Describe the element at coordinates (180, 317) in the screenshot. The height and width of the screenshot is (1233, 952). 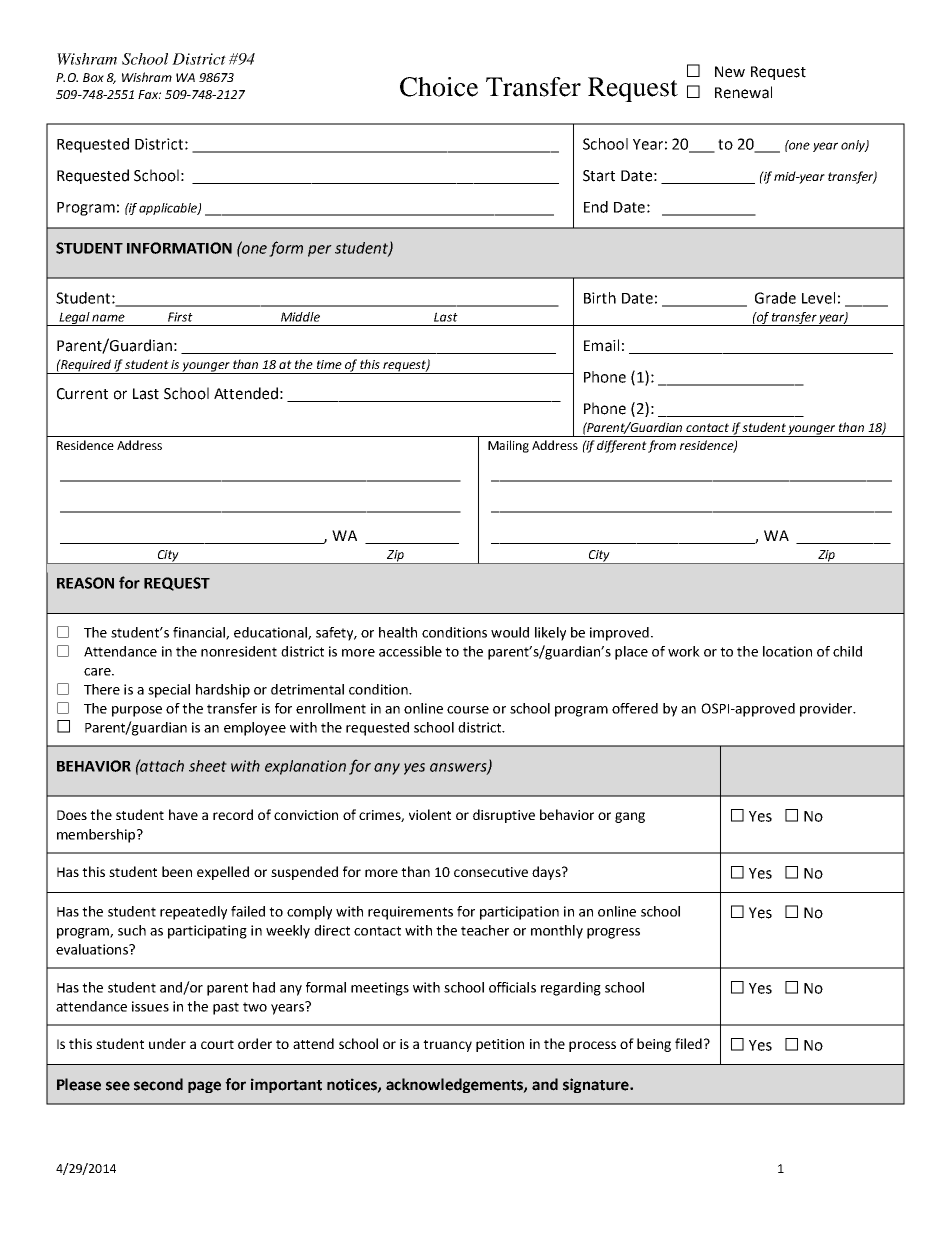
I see `First` at that location.
